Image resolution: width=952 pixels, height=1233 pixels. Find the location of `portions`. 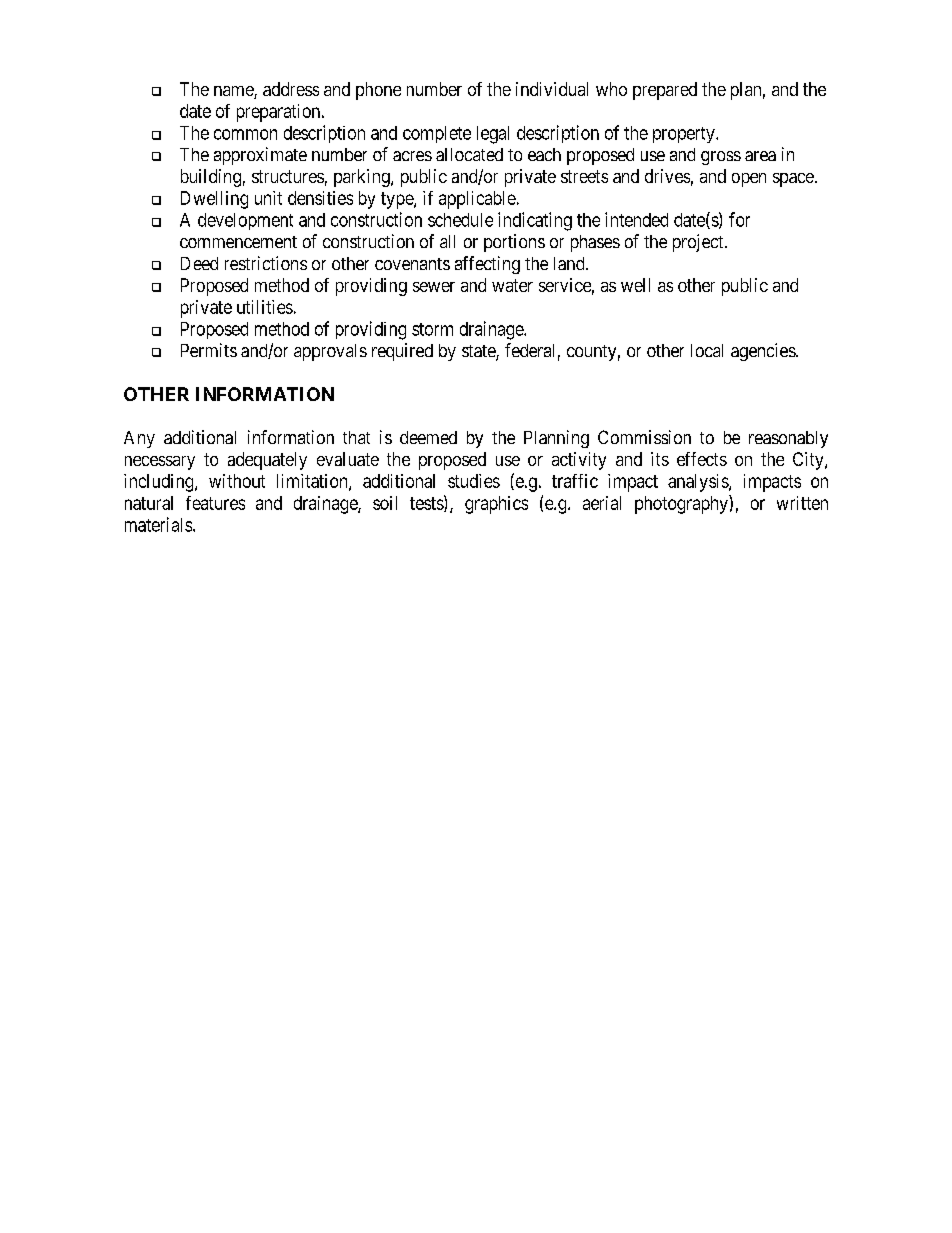

portions is located at coordinates (514, 243).
